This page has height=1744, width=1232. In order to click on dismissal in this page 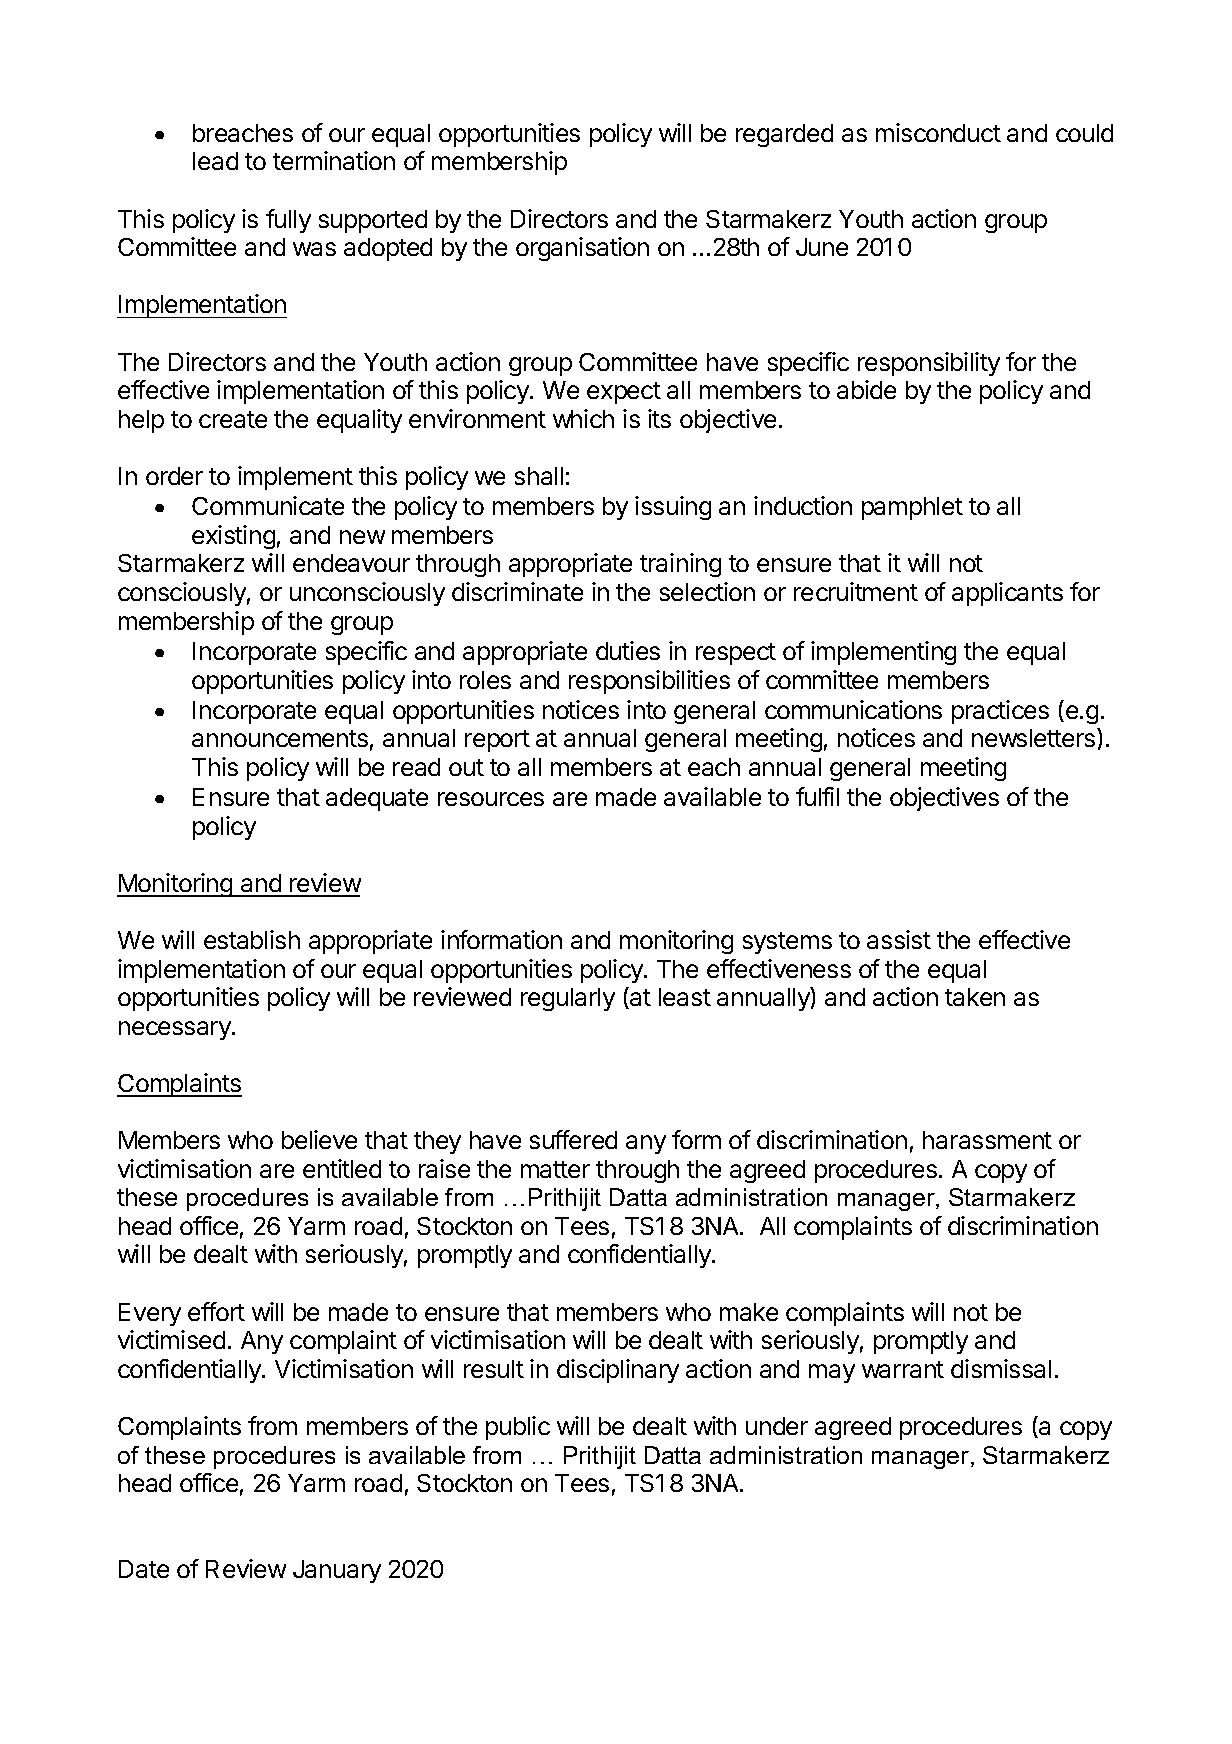, I will do `click(1001, 1368)`.
